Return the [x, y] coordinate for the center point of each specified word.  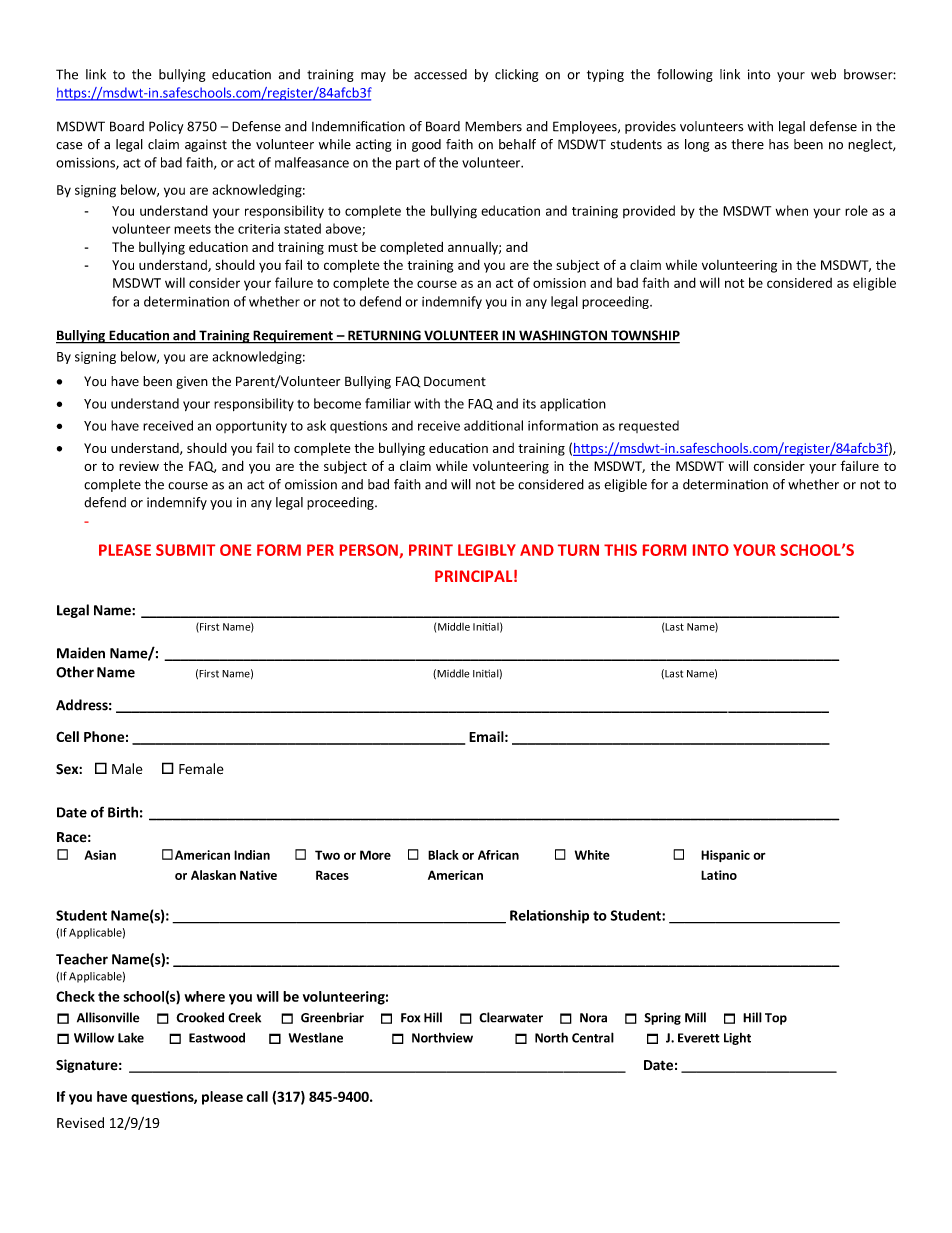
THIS [620, 550]
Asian [100, 855]
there [747, 144]
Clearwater [511, 1017]
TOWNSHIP [644, 336]
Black [443, 855]
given [192, 382]
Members [493, 126]
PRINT [431, 550]
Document [455, 381]
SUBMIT [185, 550]
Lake [131, 1037]
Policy [166, 127]
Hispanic [725, 856]
